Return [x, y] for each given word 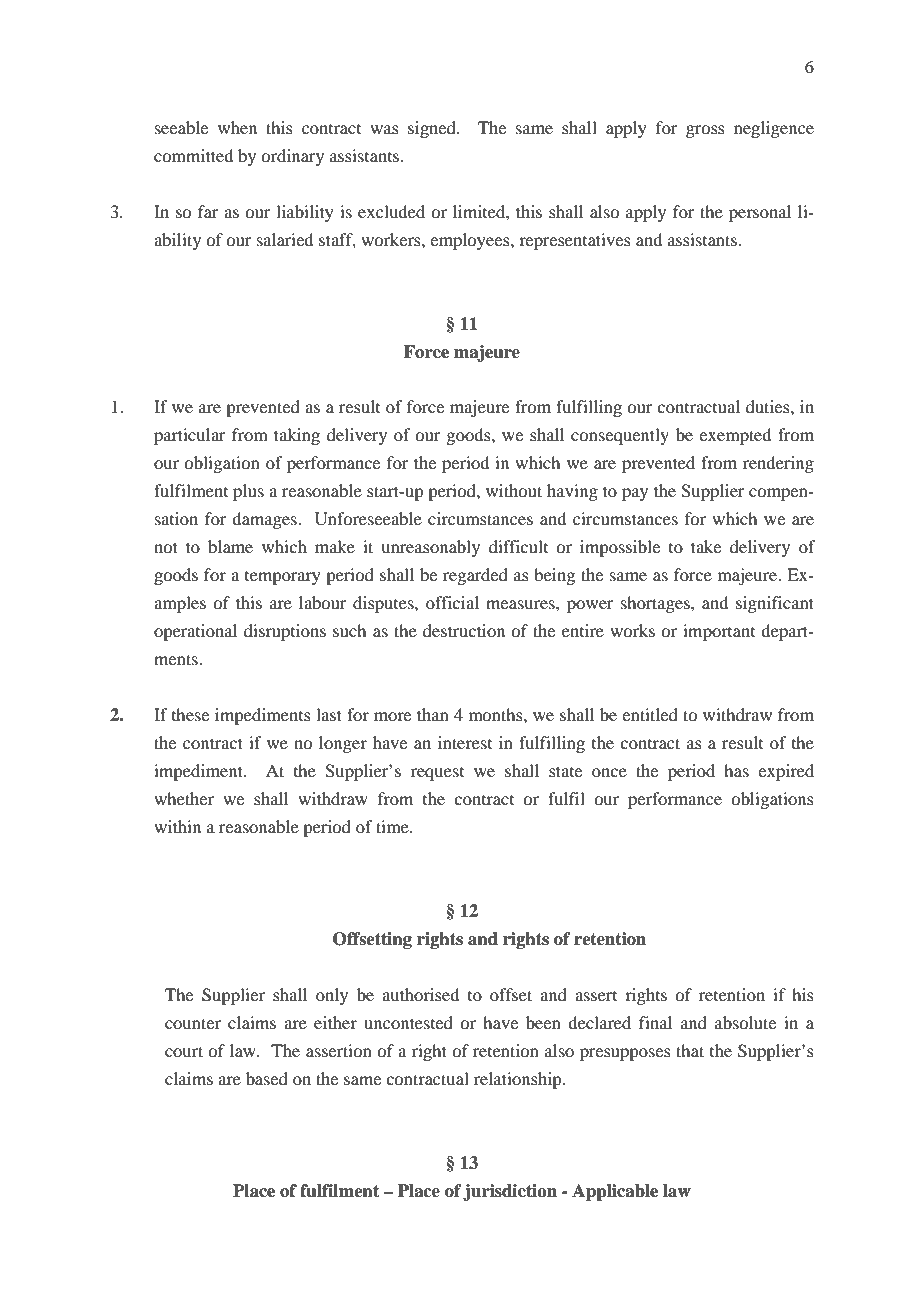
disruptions [285, 632]
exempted [735, 436]
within [177, 826]
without [514, 490]
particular [190, 436]
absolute [745, 1022]
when [237, 127]
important [719, 632]
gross [705, 131]
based [267, 1078]
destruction [464, 630]
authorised [420, 994]
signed [433, 129]
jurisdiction [510, 1192]
